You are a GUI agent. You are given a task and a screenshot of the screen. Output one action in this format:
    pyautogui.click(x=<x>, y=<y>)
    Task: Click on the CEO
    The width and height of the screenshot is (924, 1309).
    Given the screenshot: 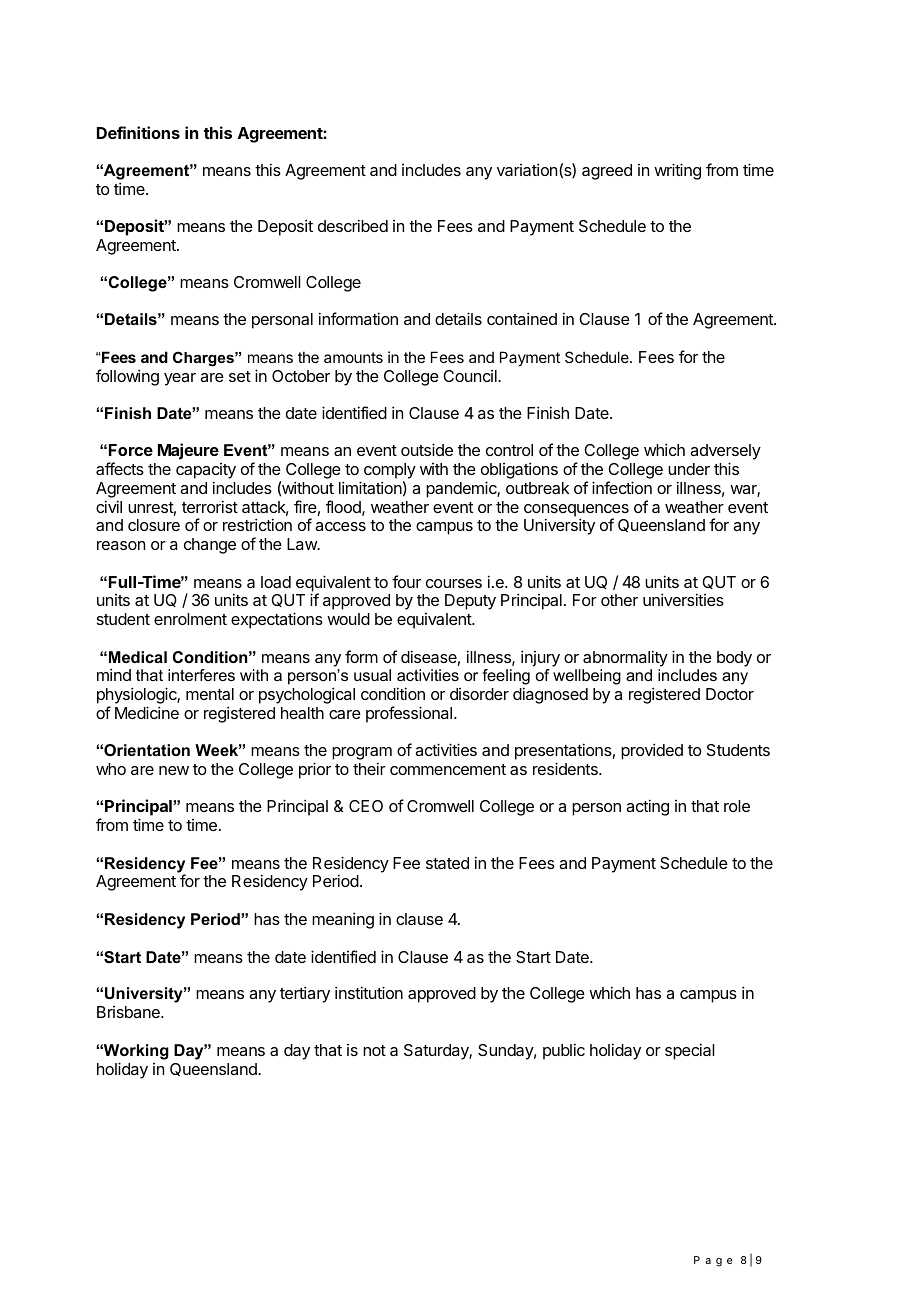 What is the action you would take?
    pyautogui.click(x=366, y=806)
